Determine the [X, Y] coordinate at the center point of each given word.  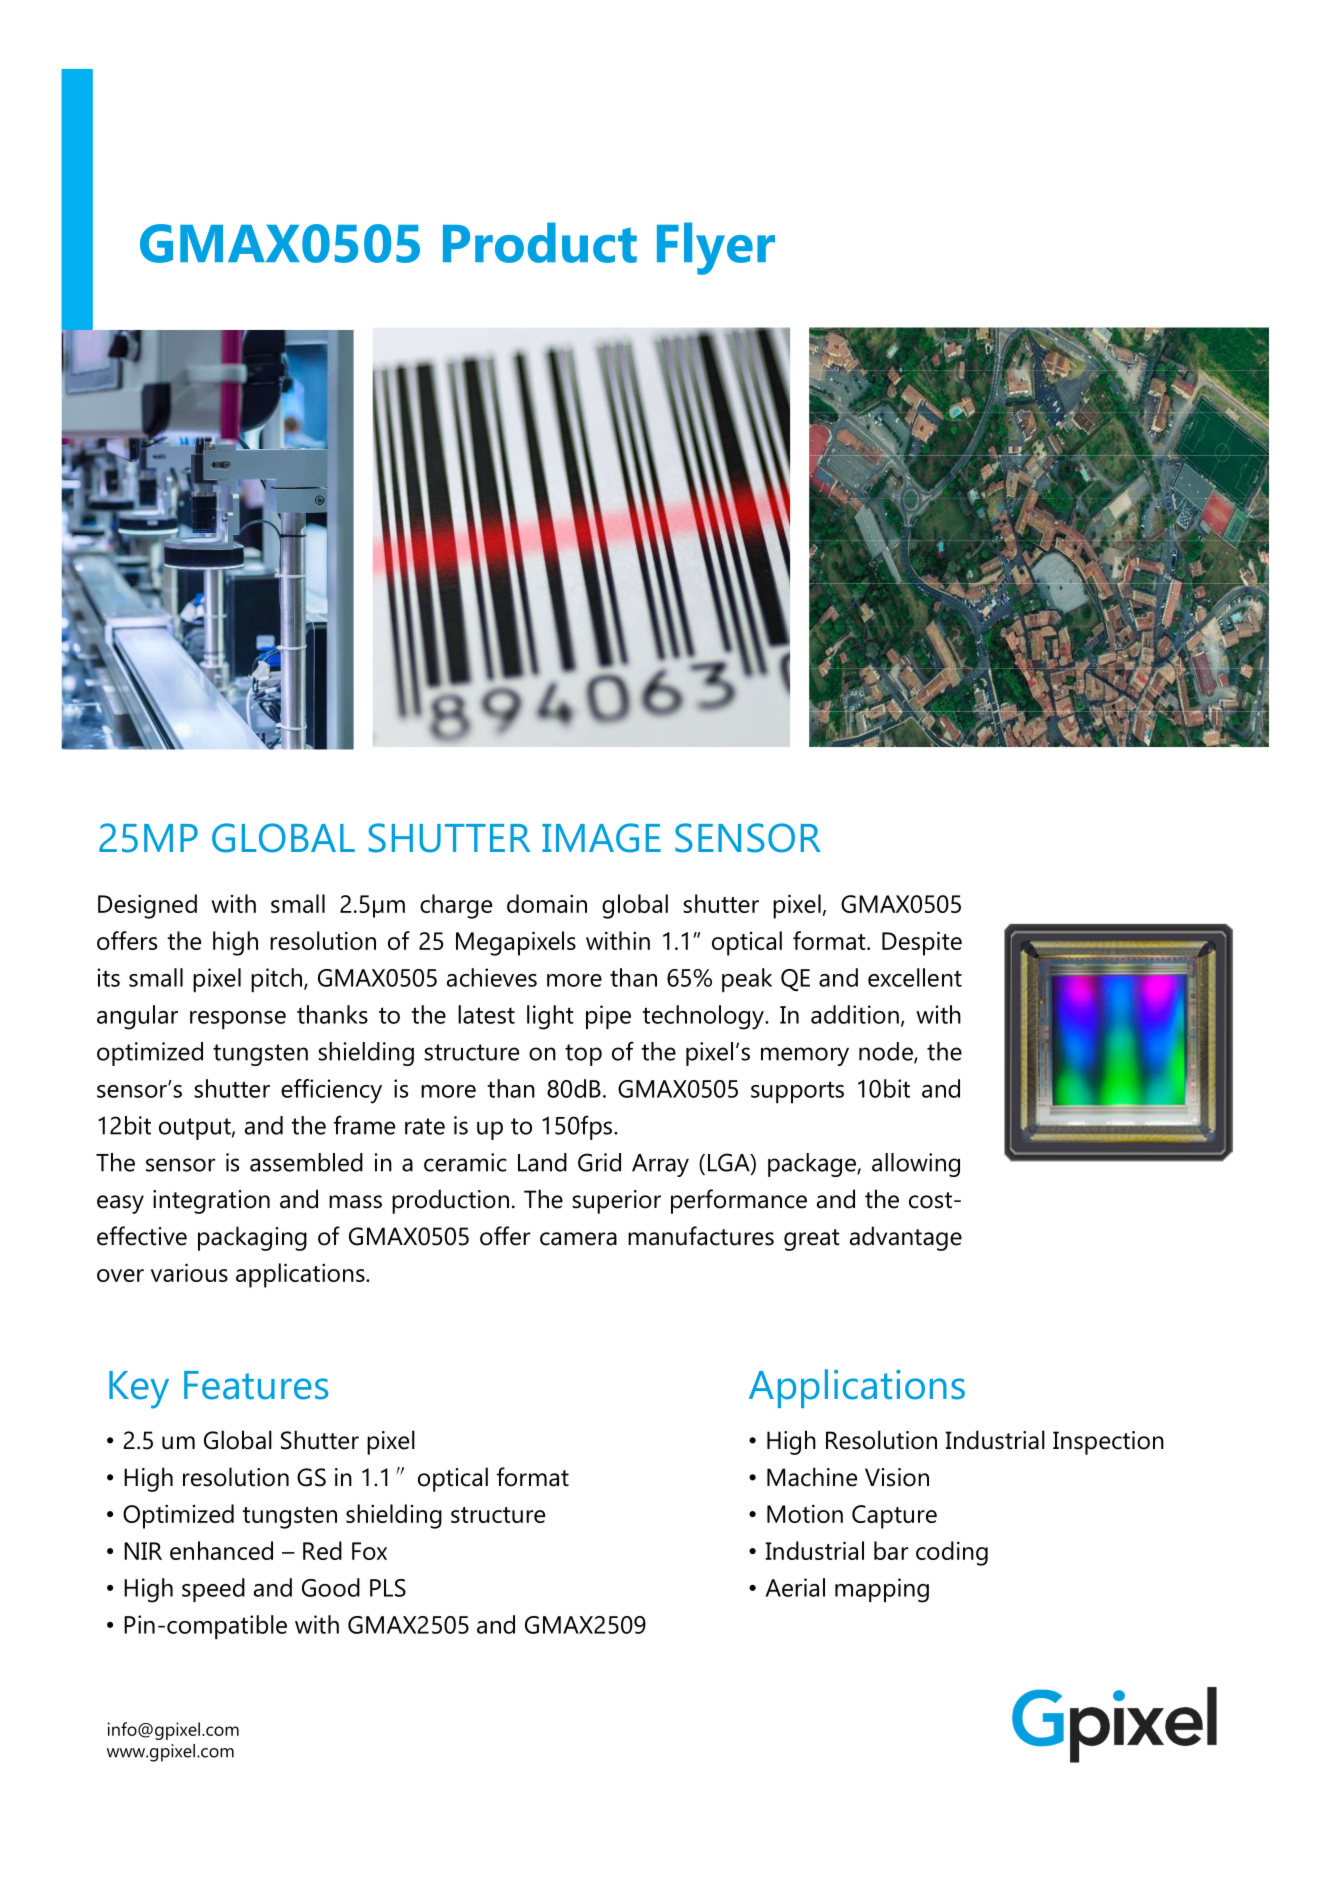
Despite [922, 943]
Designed [147, 906]
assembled [306, 1162]
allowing [916, 1165]
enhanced [221, 1550]
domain [547, 903]
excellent [915, 977]
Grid [599, 1162]
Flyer [716, 248]
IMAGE [601, 838]
